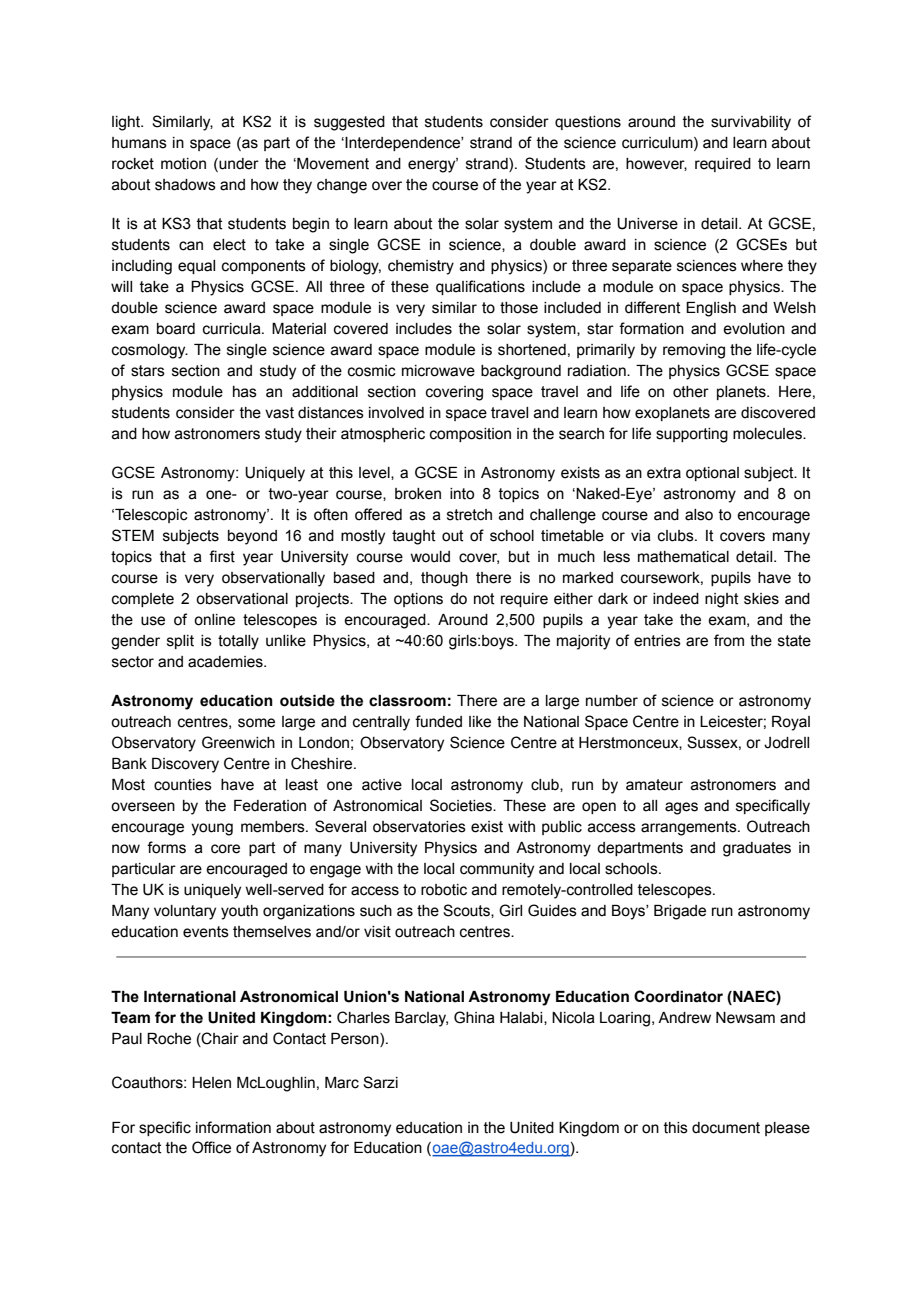 This screenshot has width=924, height=1307. What do you see at coordinates (211, 1147) in the screenshot?
I see `Office` at bounding box center [211, 1147].
